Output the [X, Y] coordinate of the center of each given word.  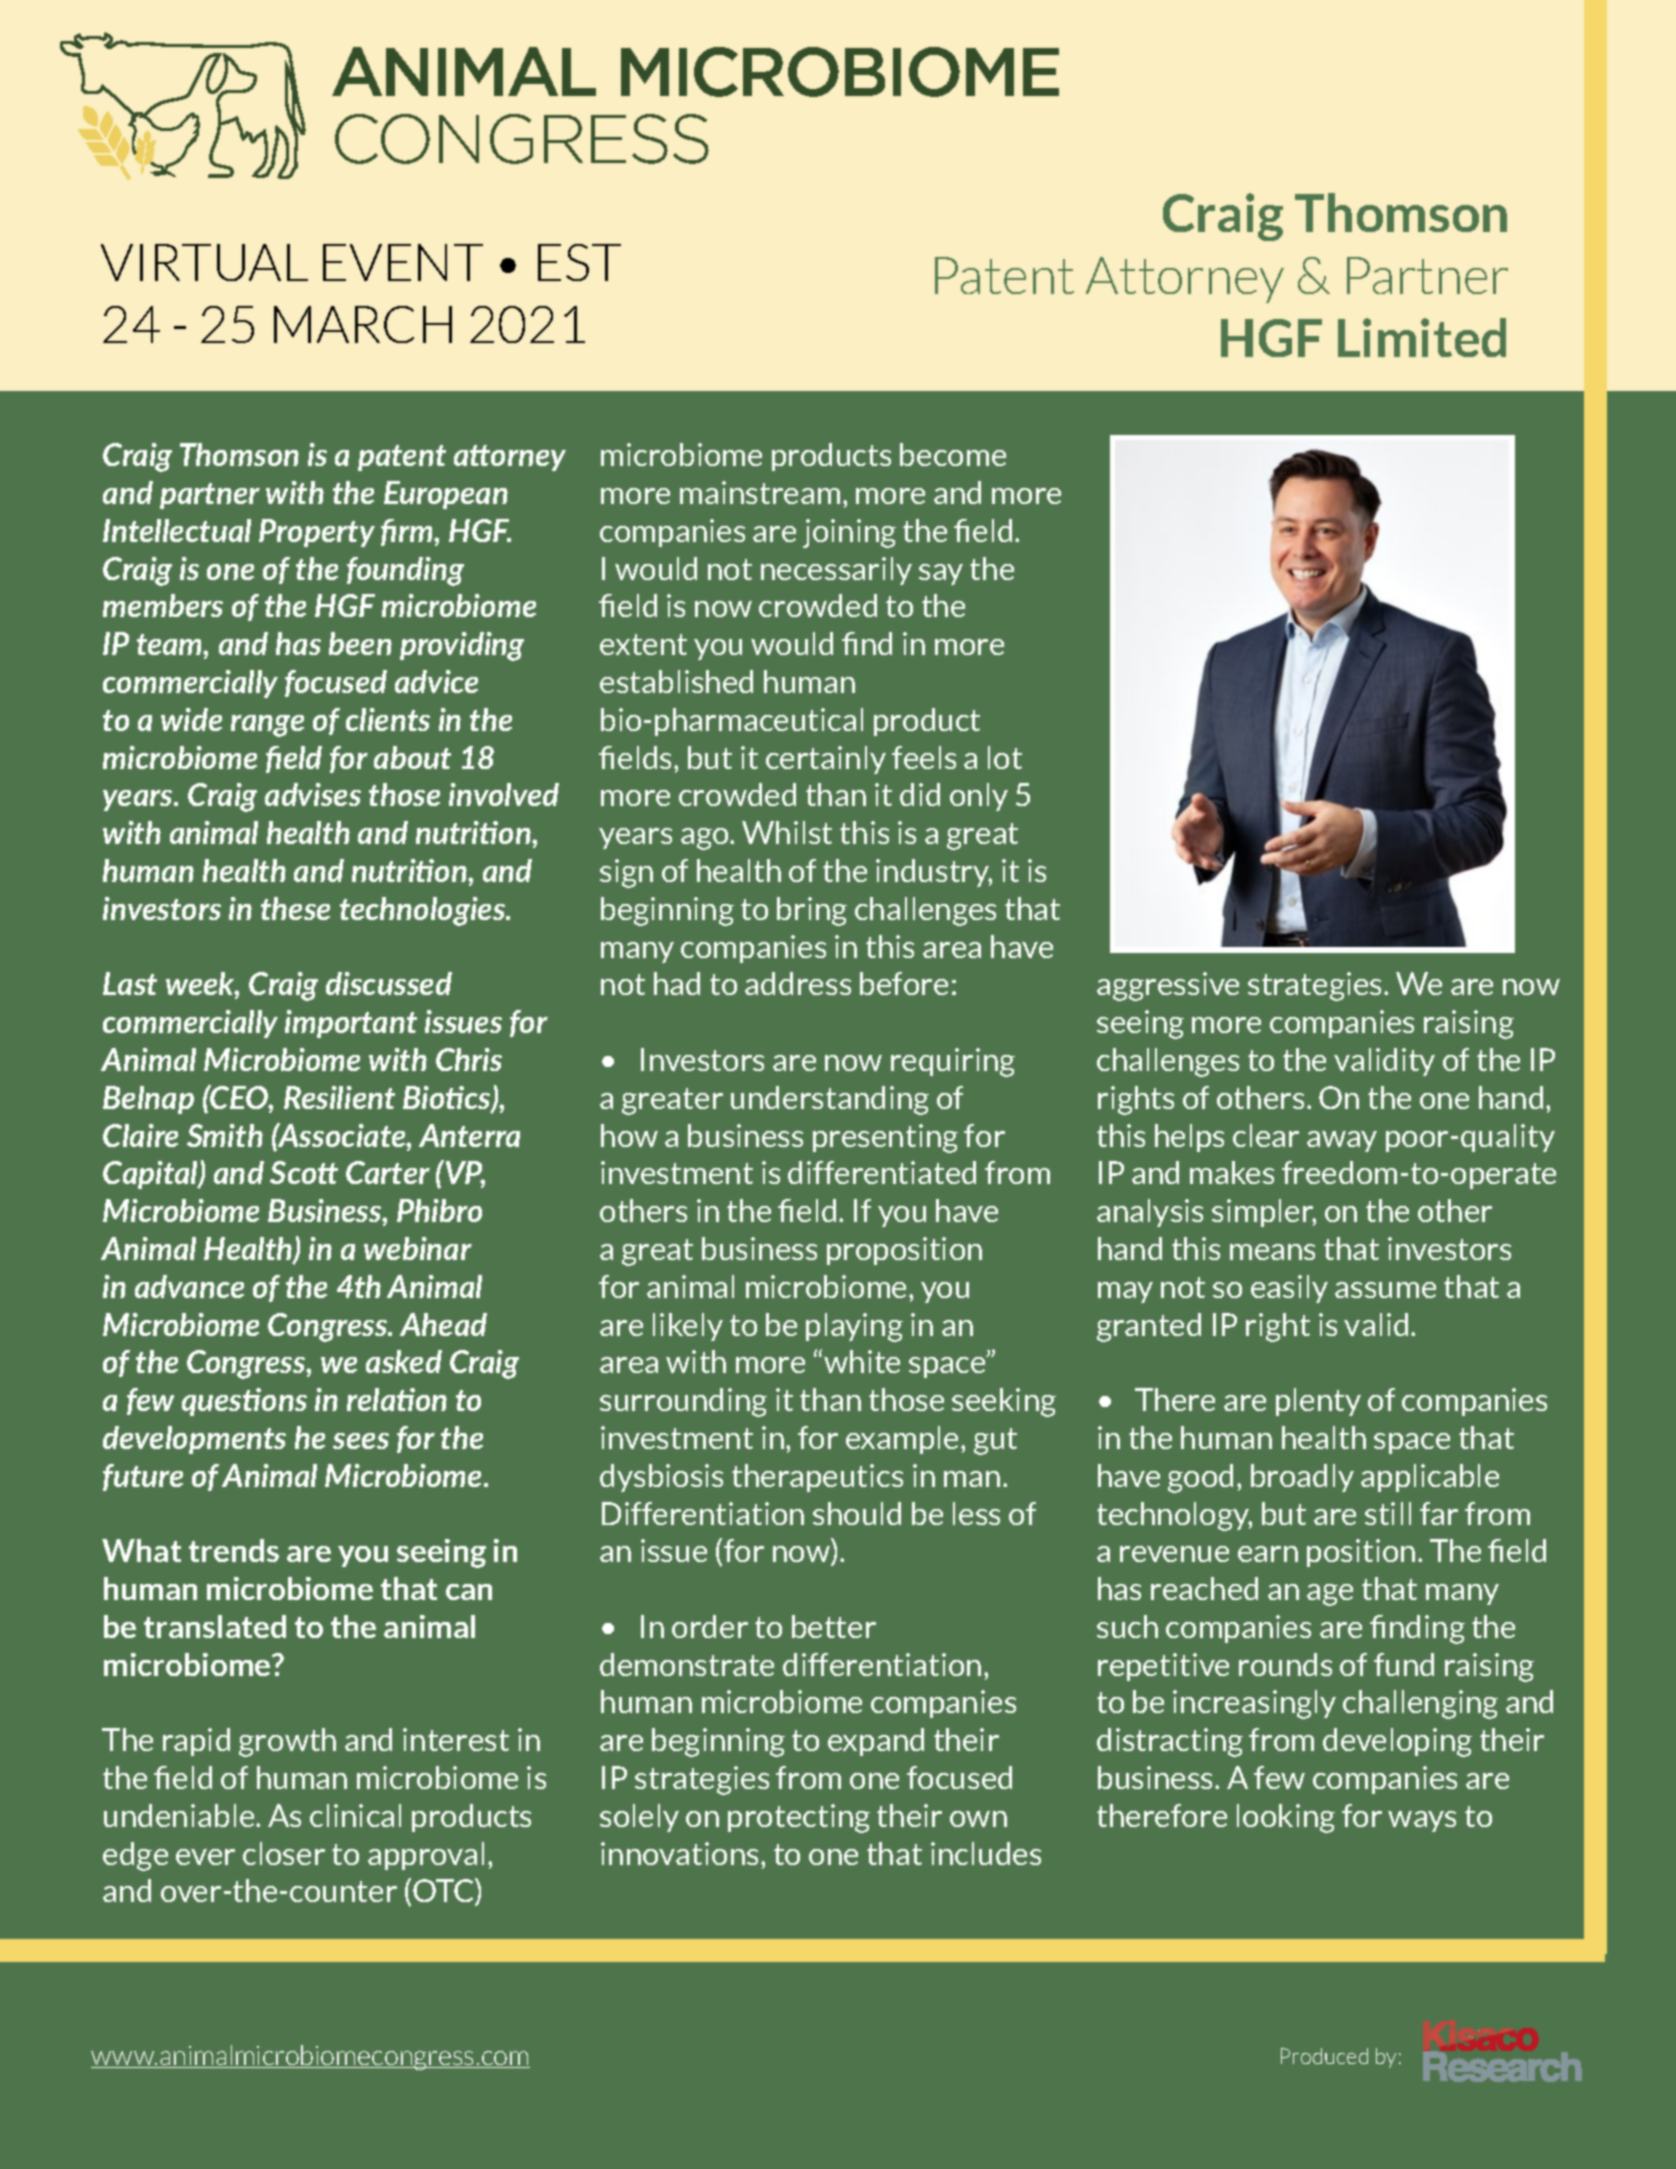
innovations [681, 1853]
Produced [1324, 2056]
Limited [1422, 337]
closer [284, 1853]
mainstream [760, 492]
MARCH [363, 324]
